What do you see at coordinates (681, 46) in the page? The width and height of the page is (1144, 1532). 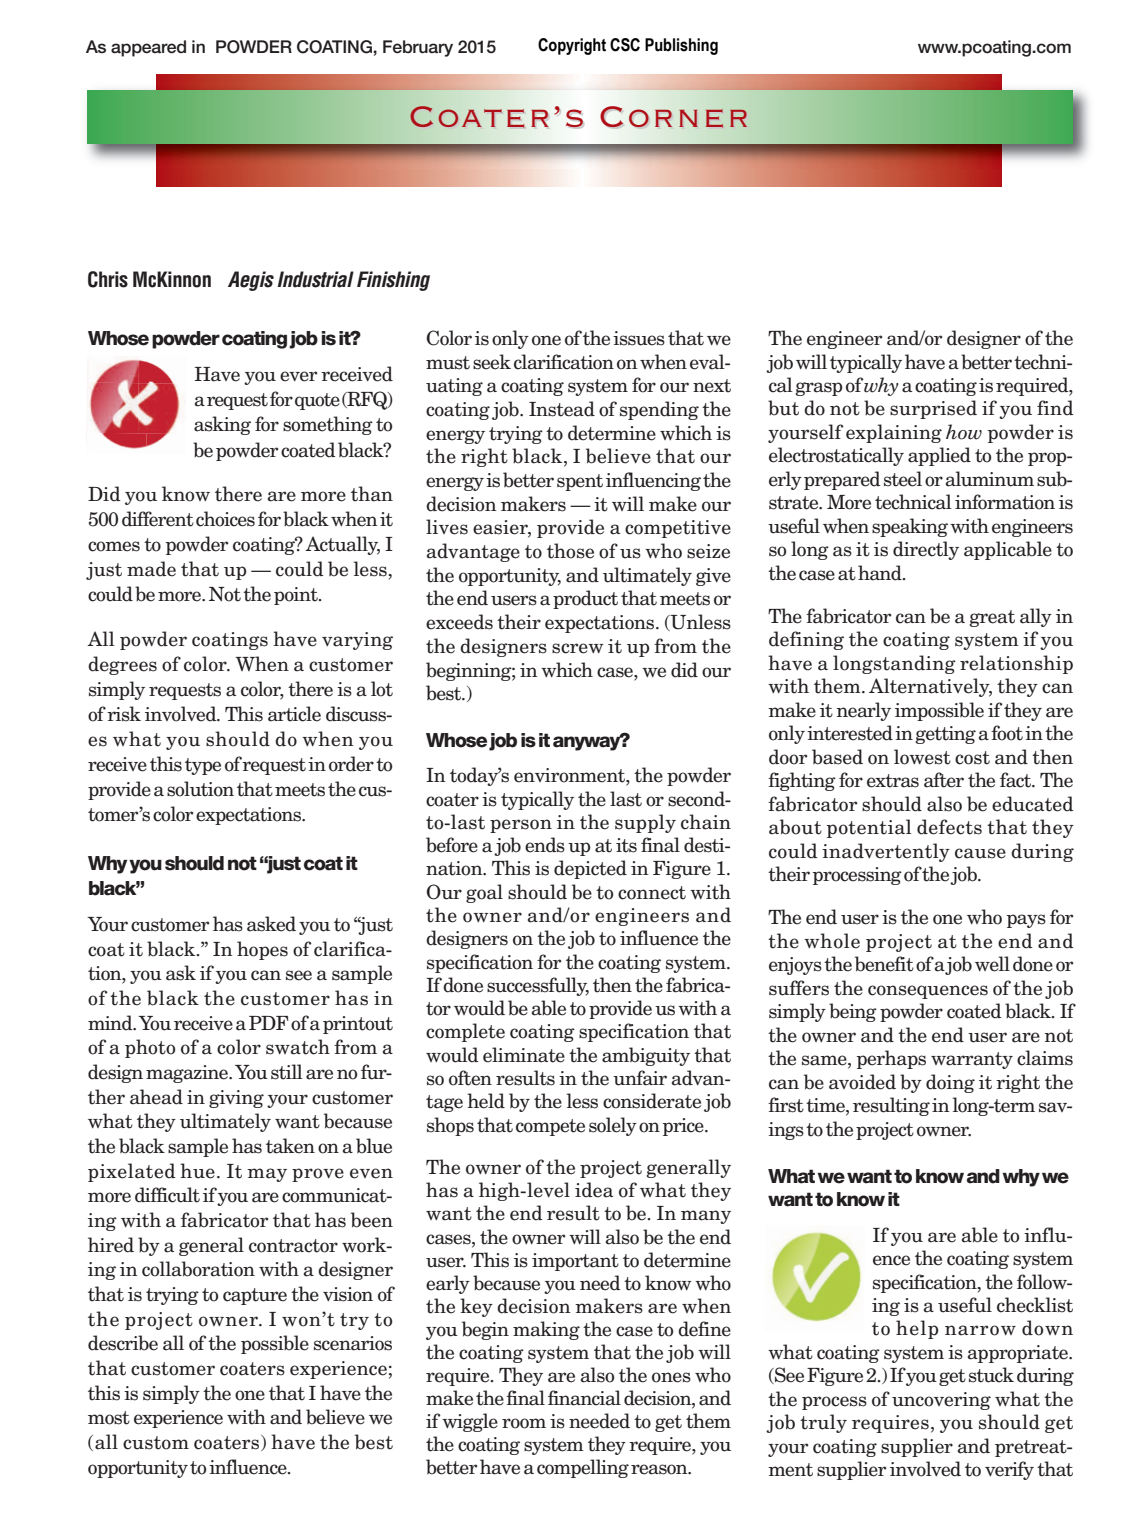 I see `Publishing` at bounding box center [681, 46].
